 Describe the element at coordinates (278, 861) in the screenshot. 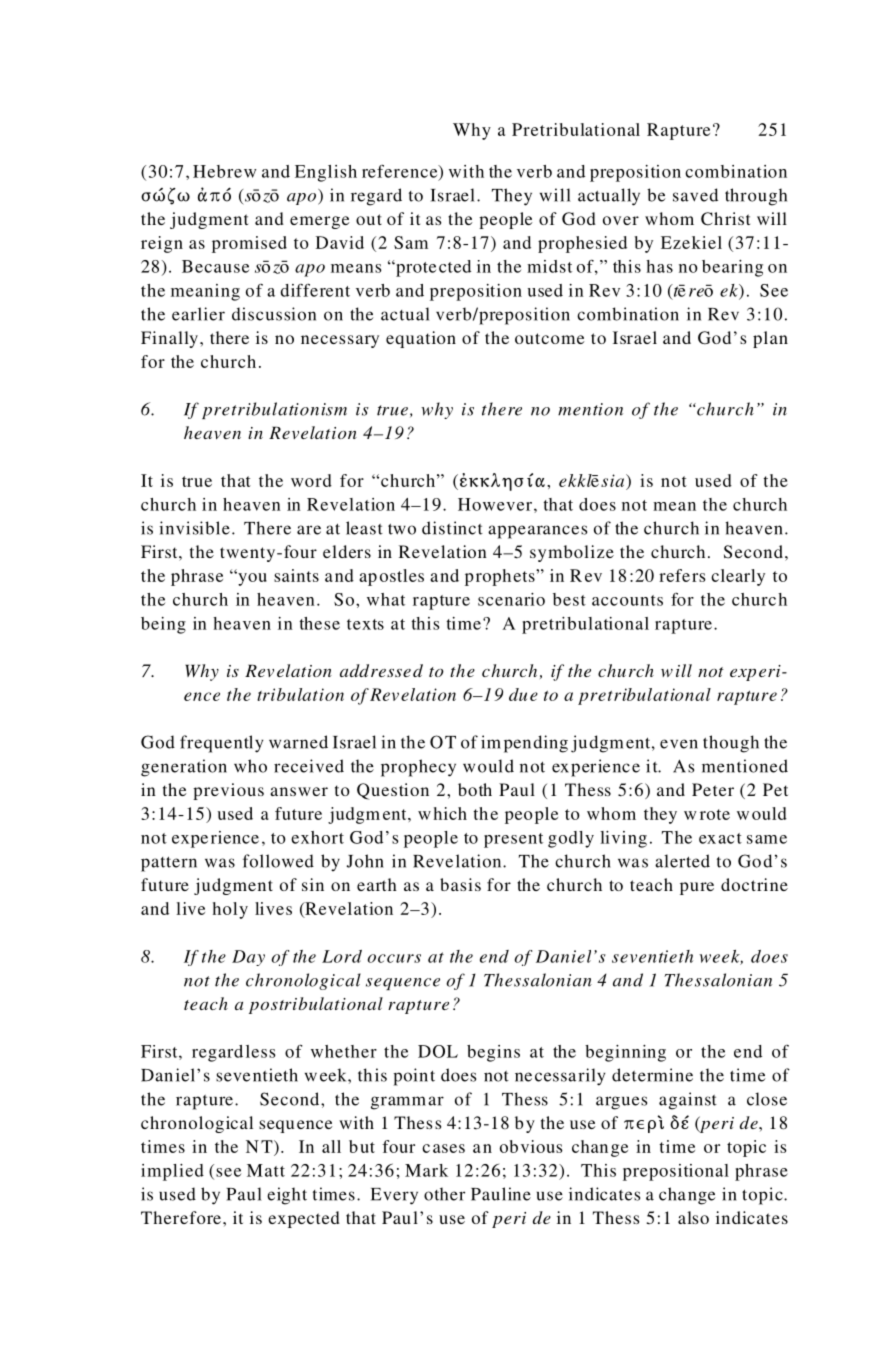

I see `followed` at that location.
